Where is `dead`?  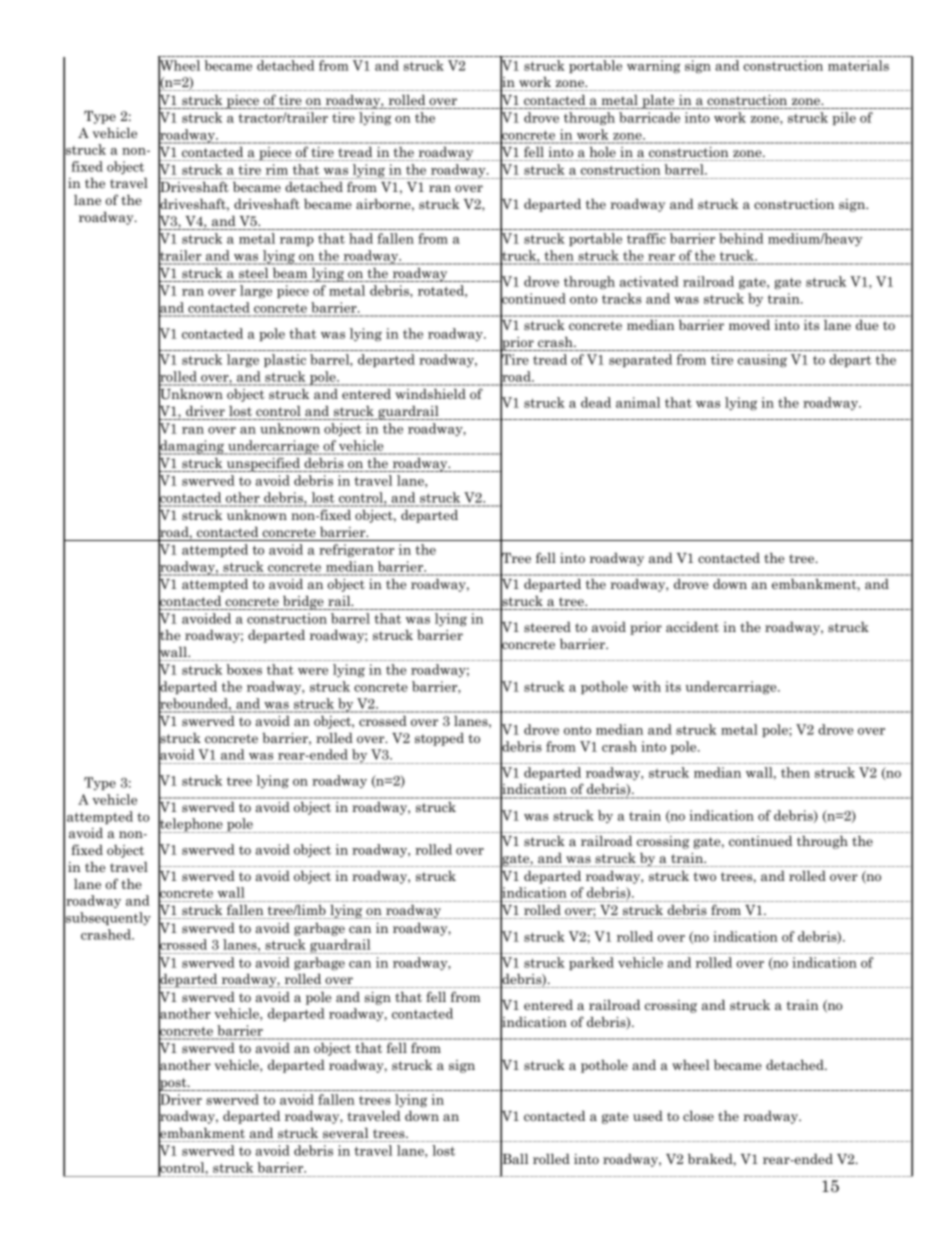
dead is located at coordinates (596, 402).
